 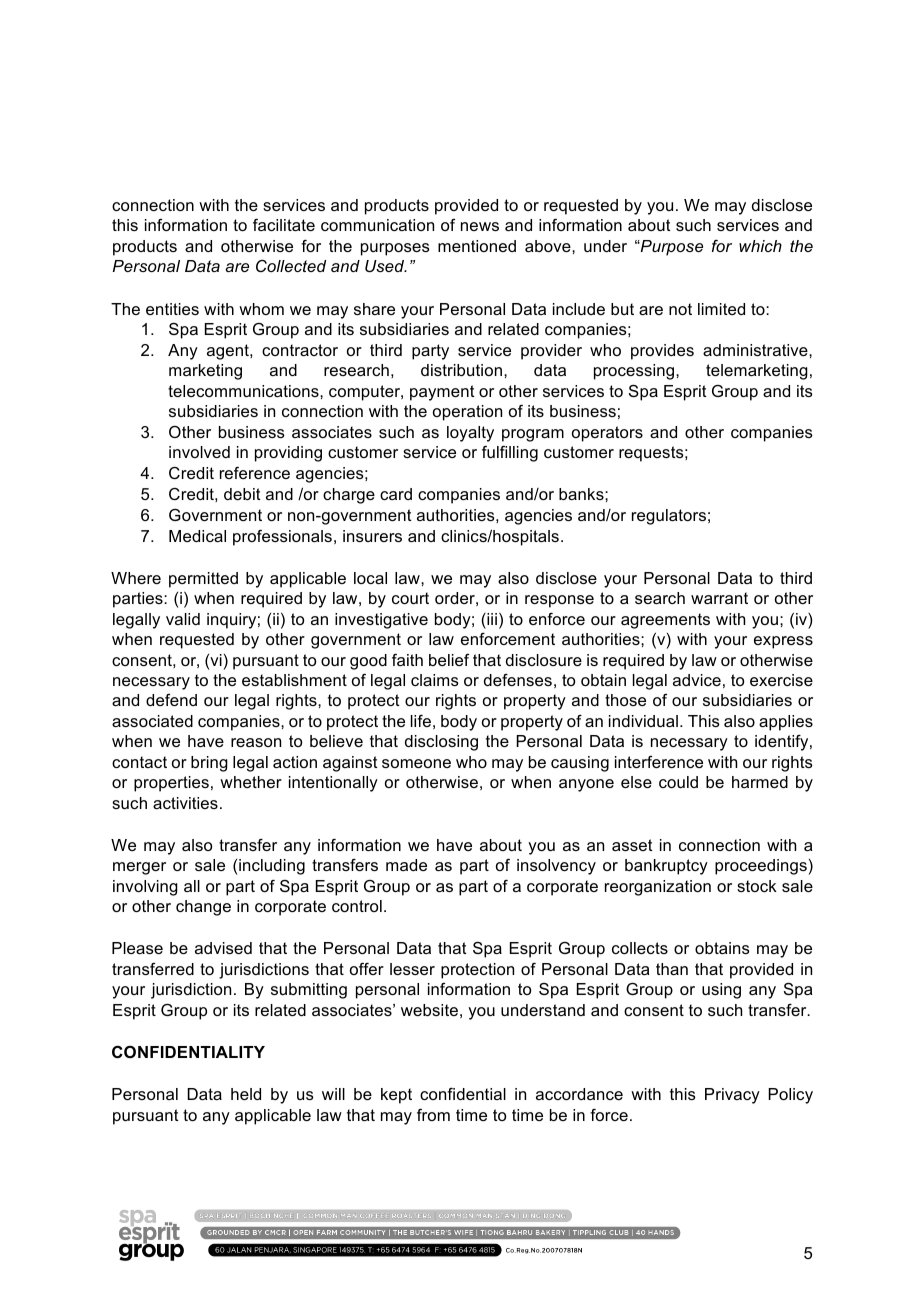 I want to click on held, so click(x=246, y=1094).
